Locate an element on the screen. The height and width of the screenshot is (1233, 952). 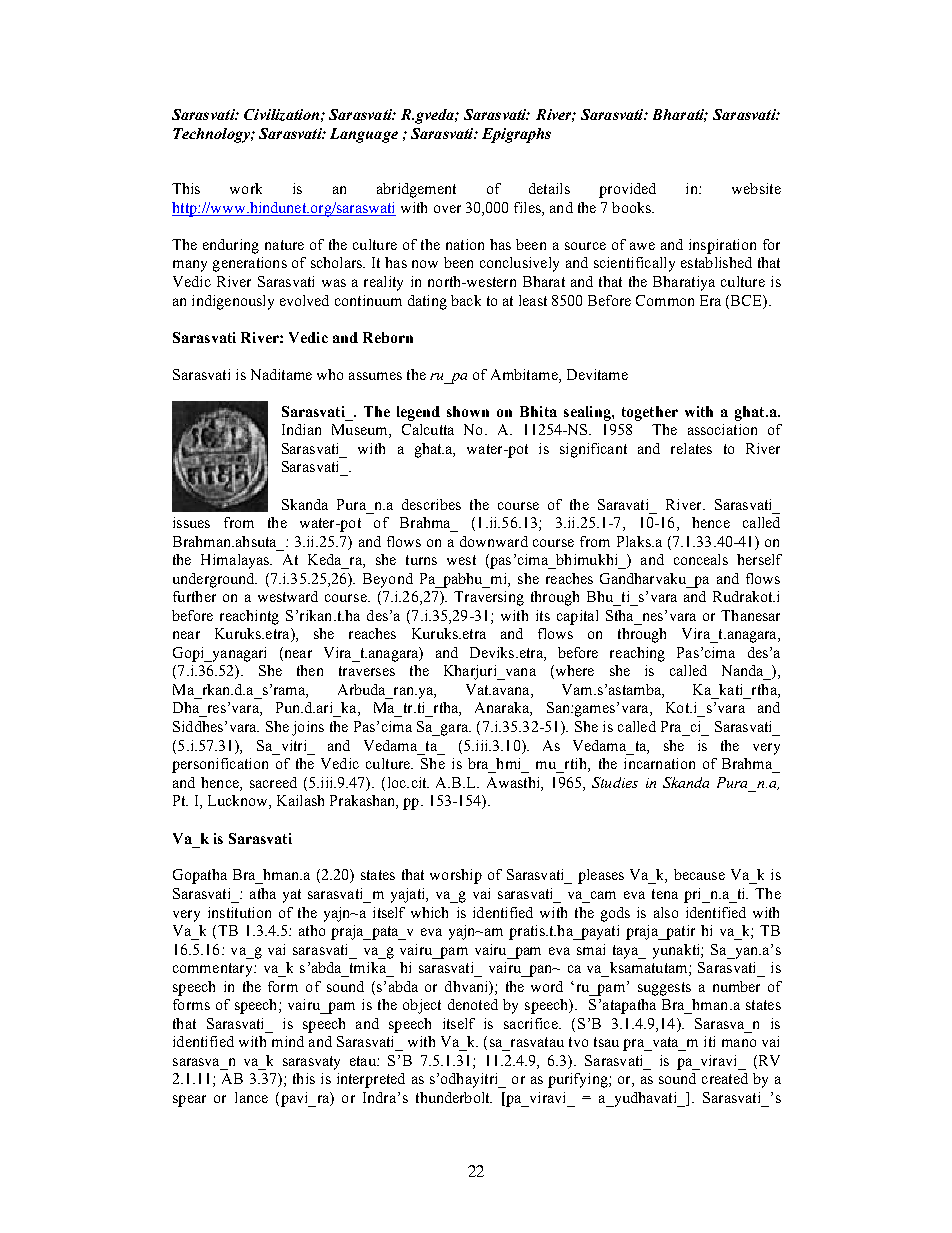
Studies is located at coordinates (615, 782).
